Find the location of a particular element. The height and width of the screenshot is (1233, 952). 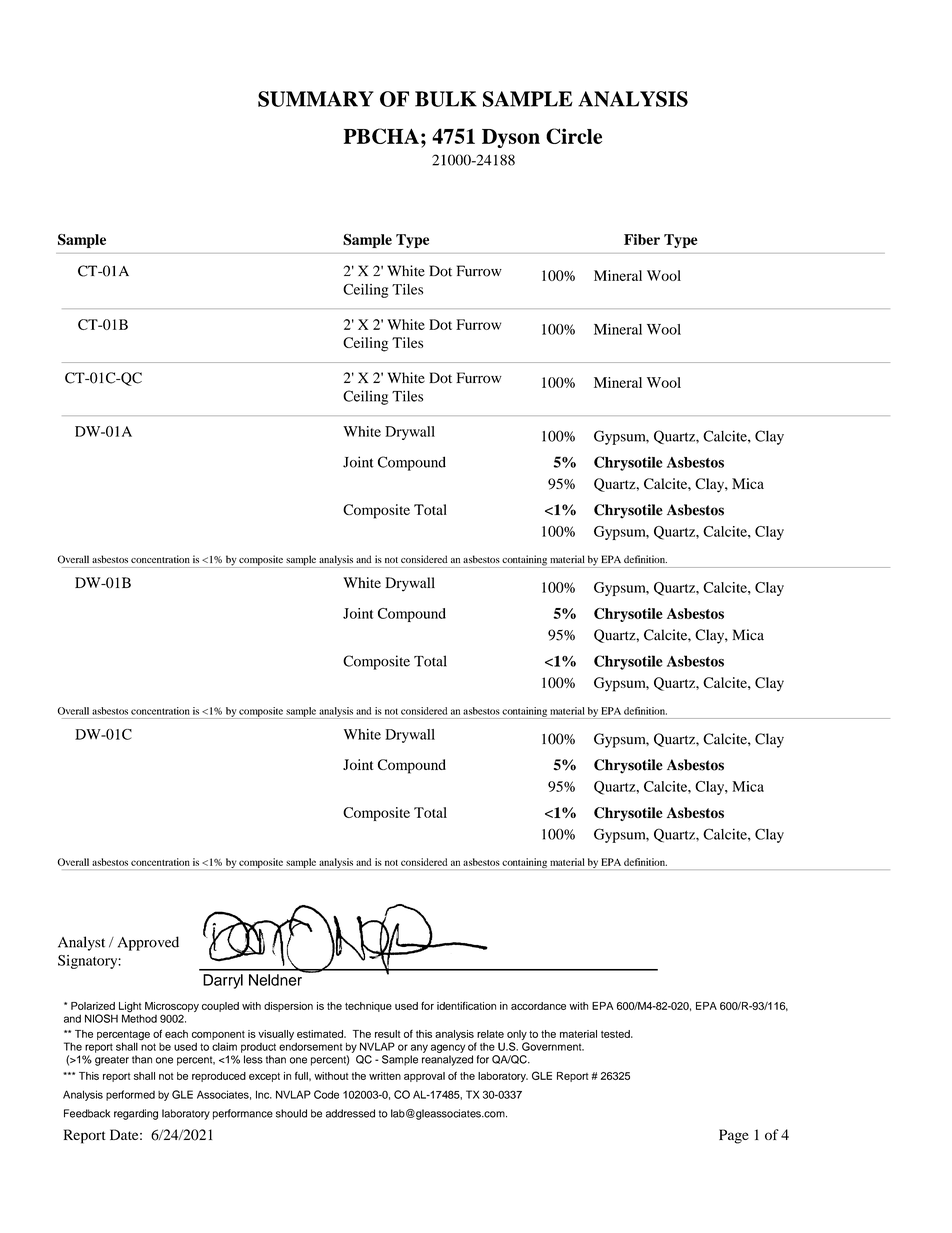

Page is located at coordinates (734, 1136).
